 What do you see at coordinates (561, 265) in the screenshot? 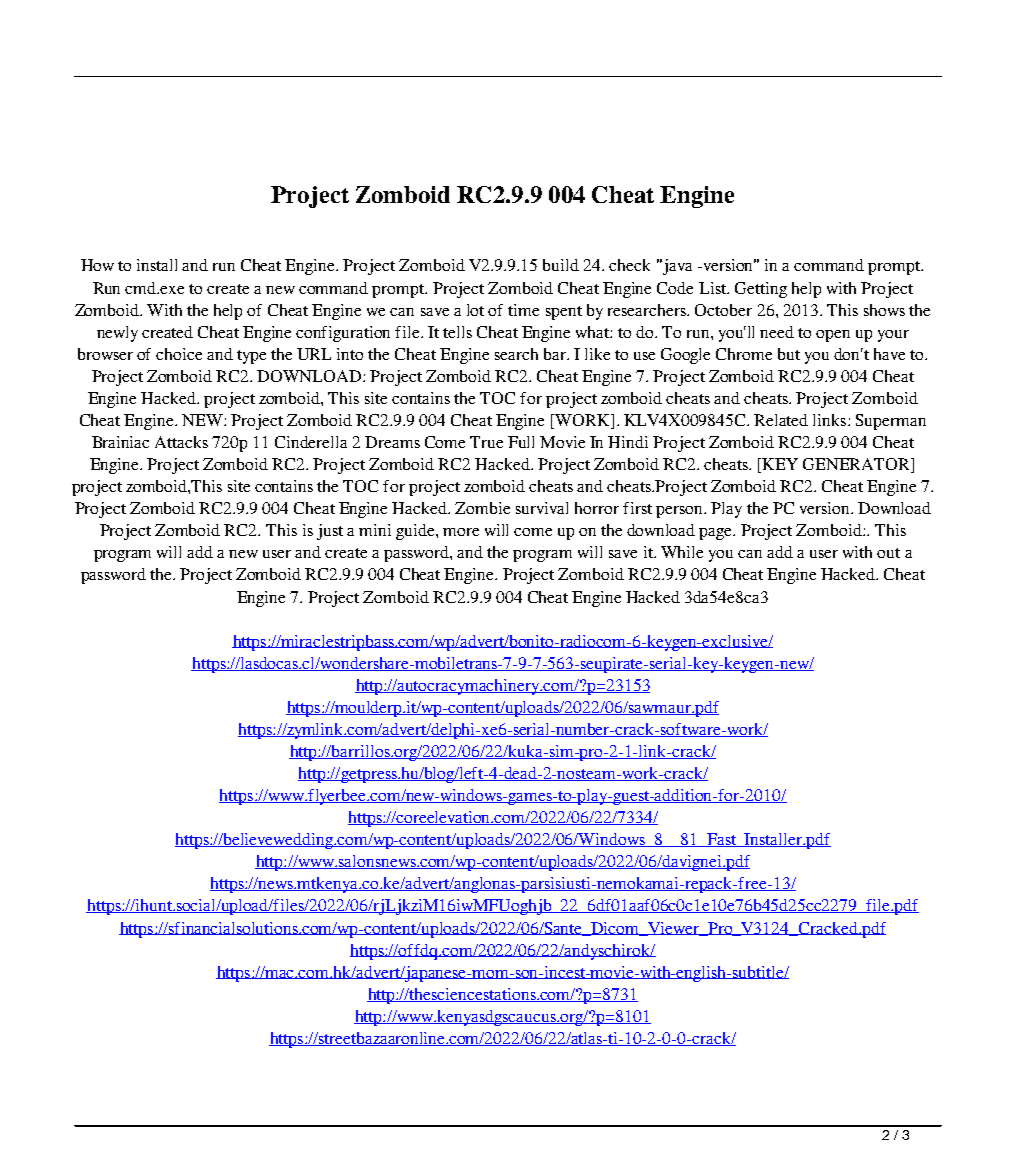
I see `build` at bounding box center [561, 265].
